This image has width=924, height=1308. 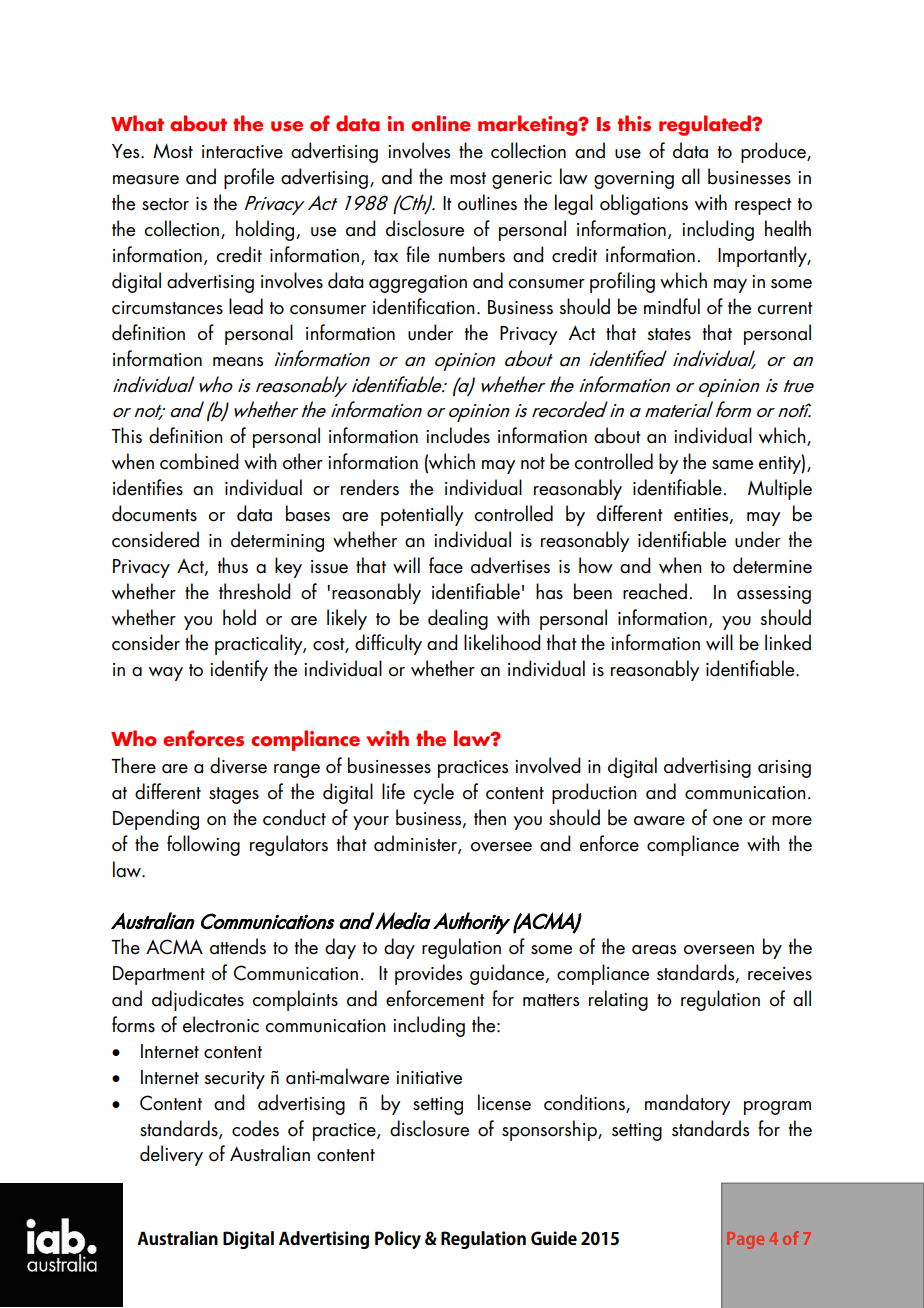 What do you see at coordinates (416, 844) in the image?
I see `administer` at bounding box center [416, 844].
